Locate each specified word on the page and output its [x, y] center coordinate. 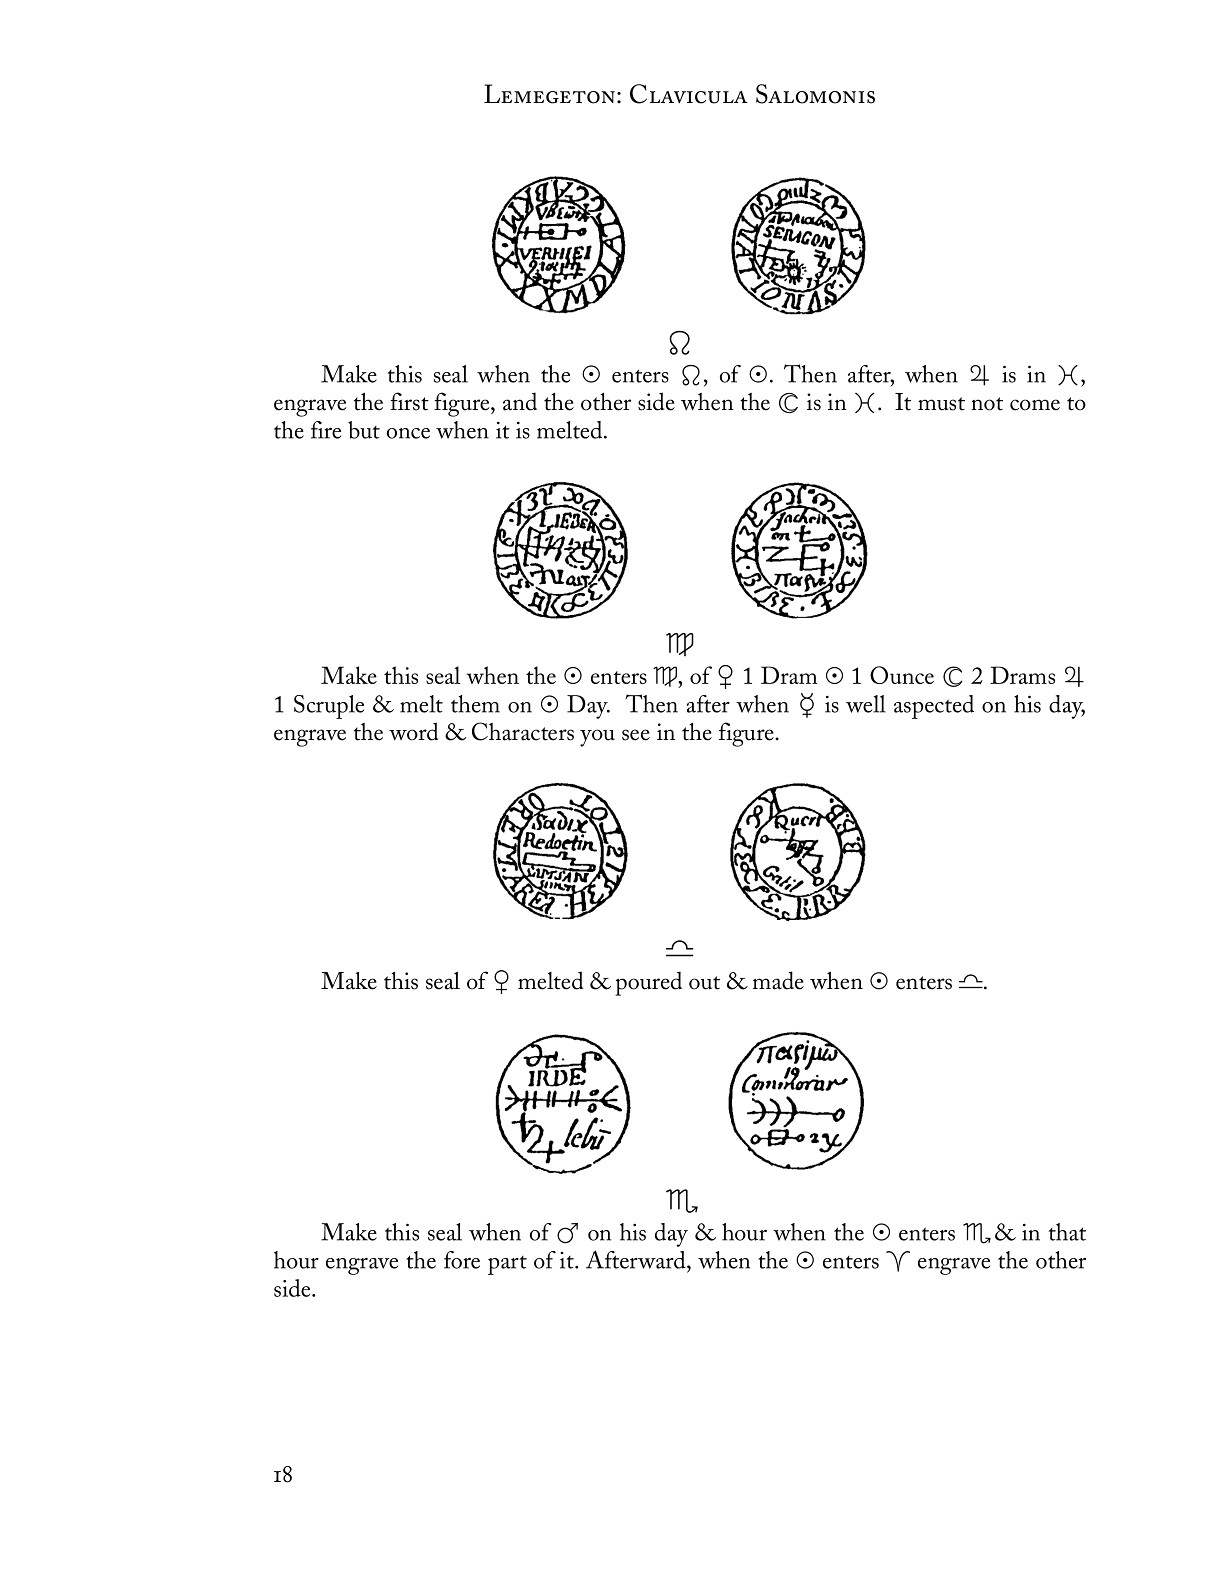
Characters [523, 731]
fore [462, 1260]
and [520, 401]
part [507, 1265]
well [866, 704]
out [704, 983]
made [778, 980]
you [597, 738]
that [1067, 1232]
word [413, 731]
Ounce [902, 675]
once [408, 433]
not [987, 404]
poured [648, 983]
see [636, 735]
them [475, 704]
